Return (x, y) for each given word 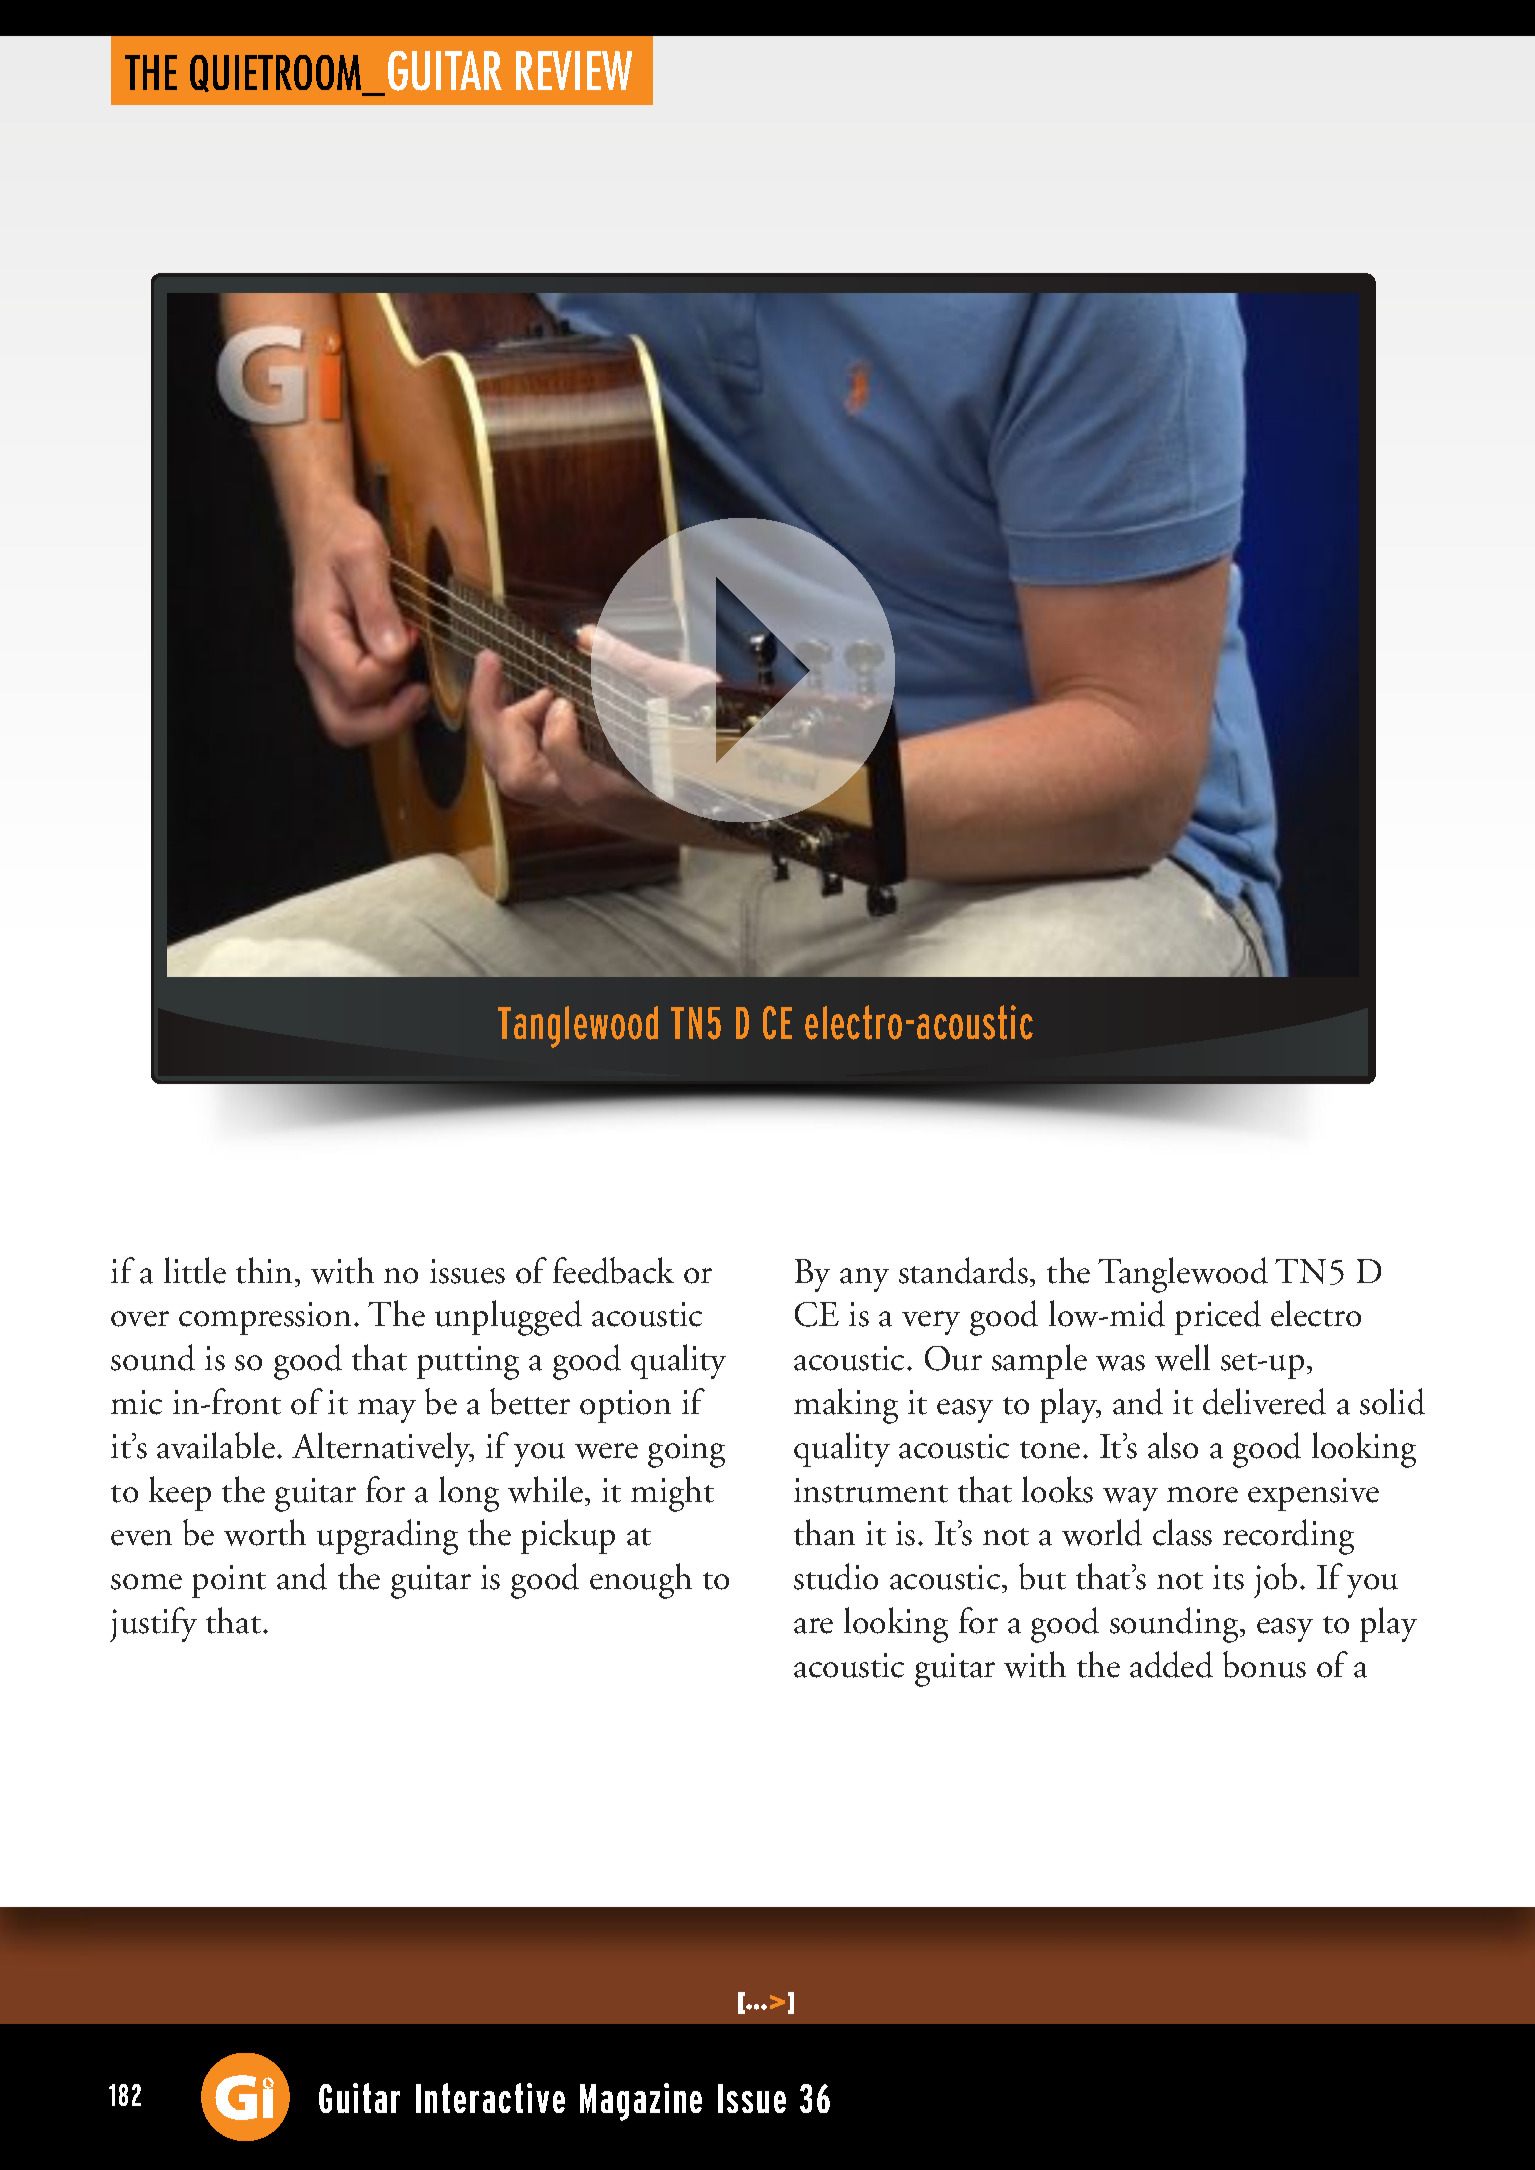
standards (963, 1270)
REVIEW (574, 70)
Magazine (641, 2102)
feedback (613, 1270)
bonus (1264, 1664)
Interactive (490, 2098)
